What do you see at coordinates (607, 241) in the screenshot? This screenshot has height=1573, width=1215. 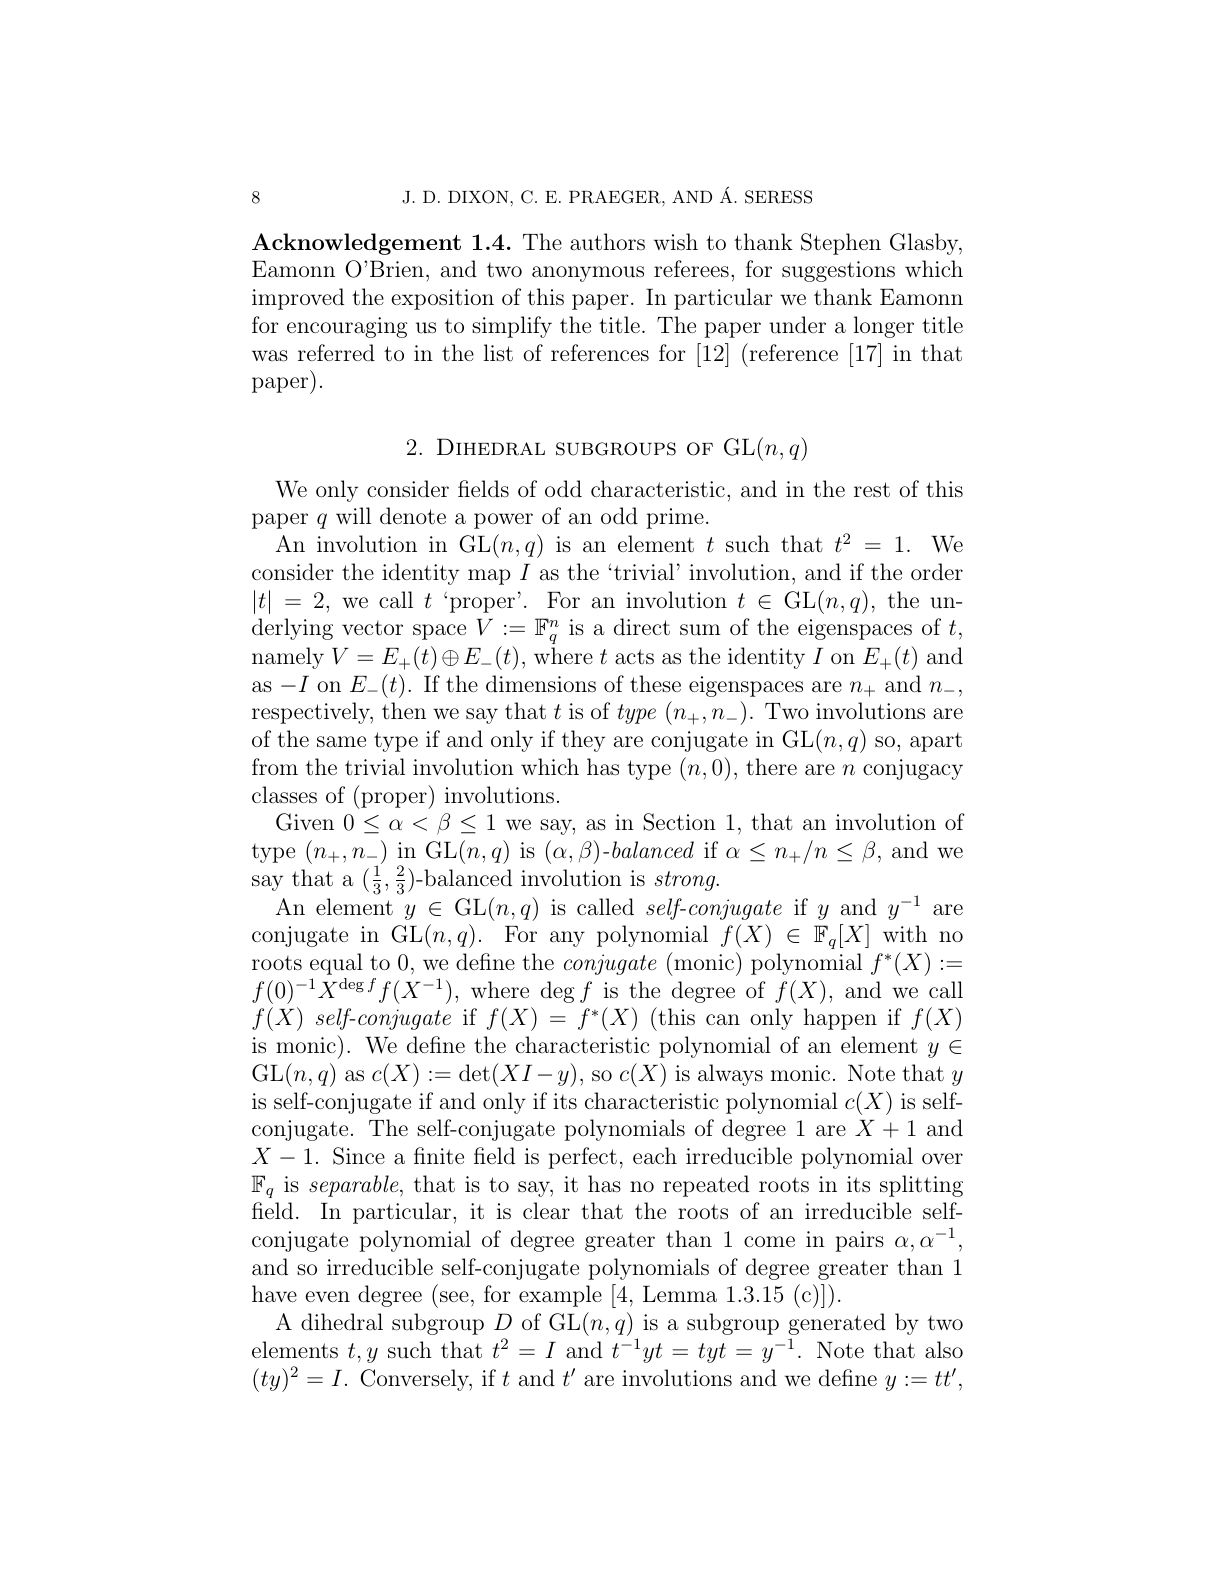 I see `authors` at bounding box center [607, 241].
